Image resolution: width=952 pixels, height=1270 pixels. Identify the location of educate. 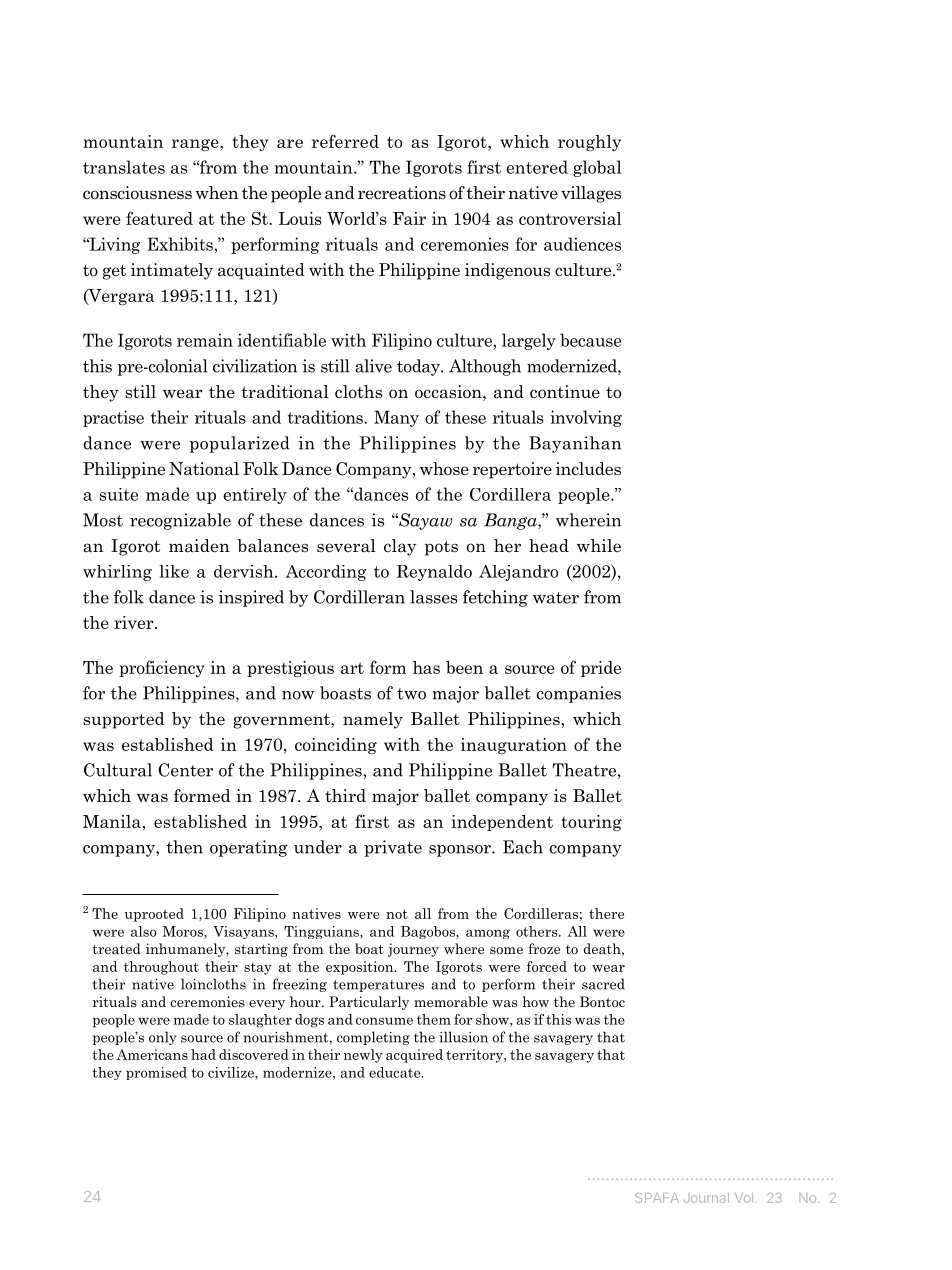
(396, 1072).
